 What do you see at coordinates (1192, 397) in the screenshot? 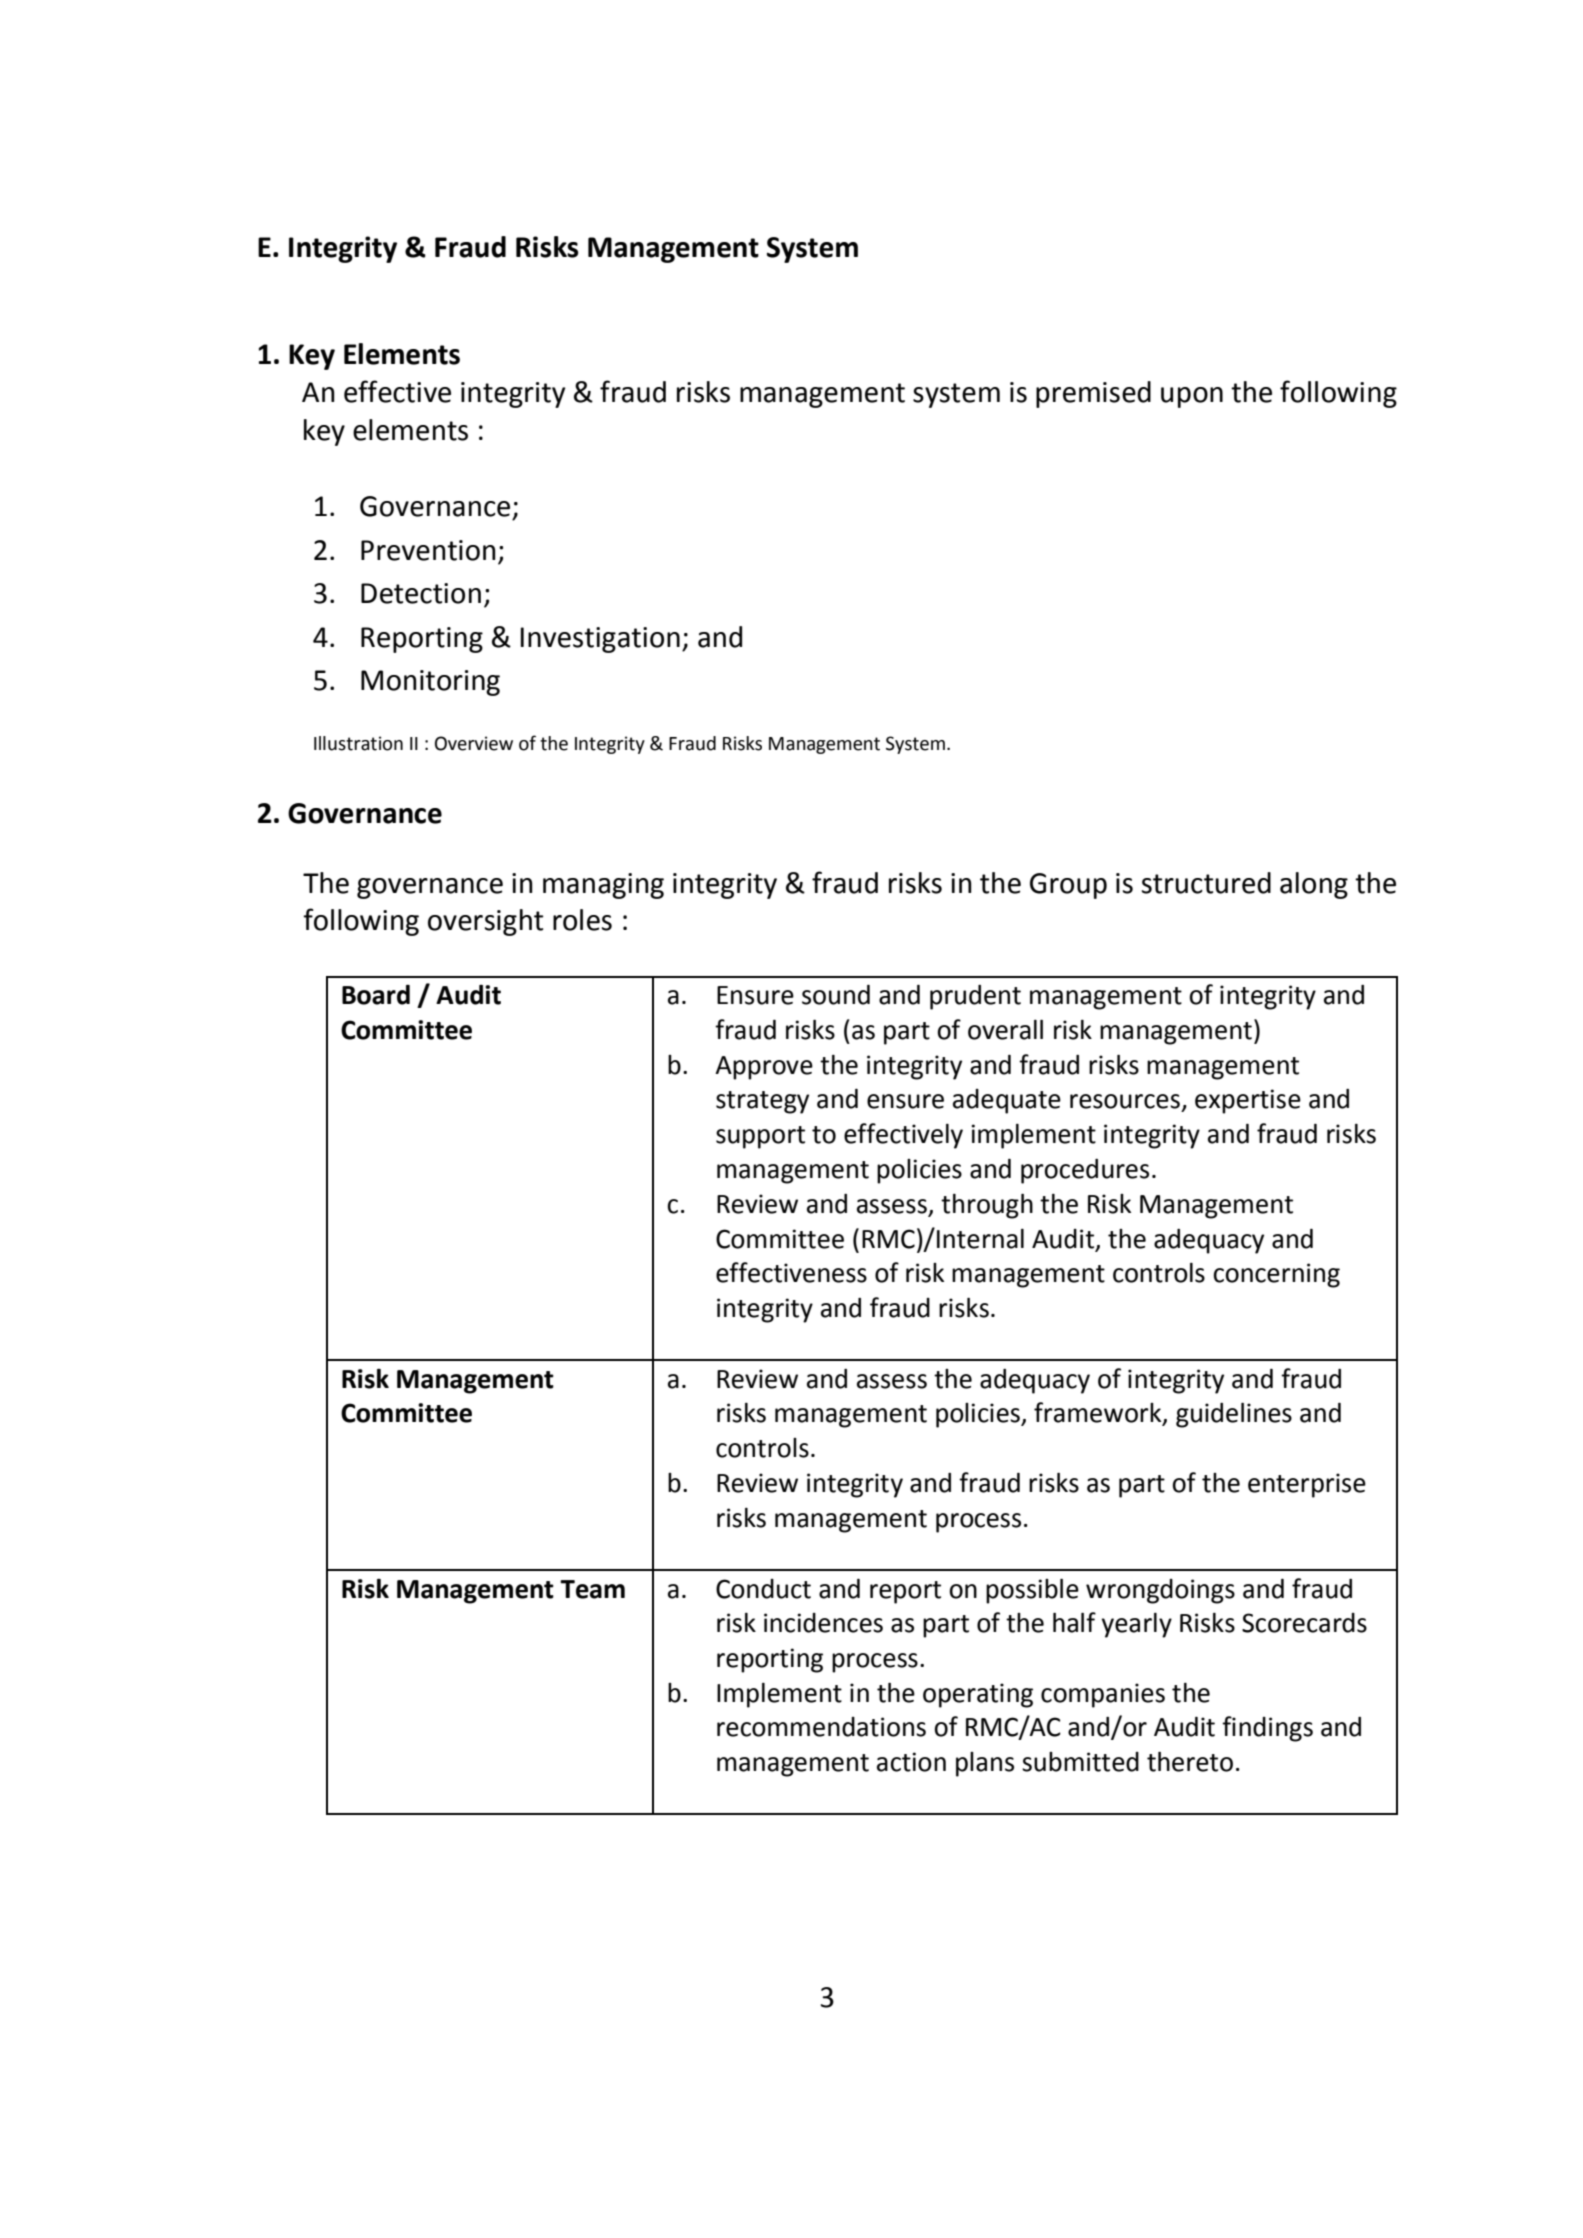
I see `upon` at bounding box center [1192, 397].
